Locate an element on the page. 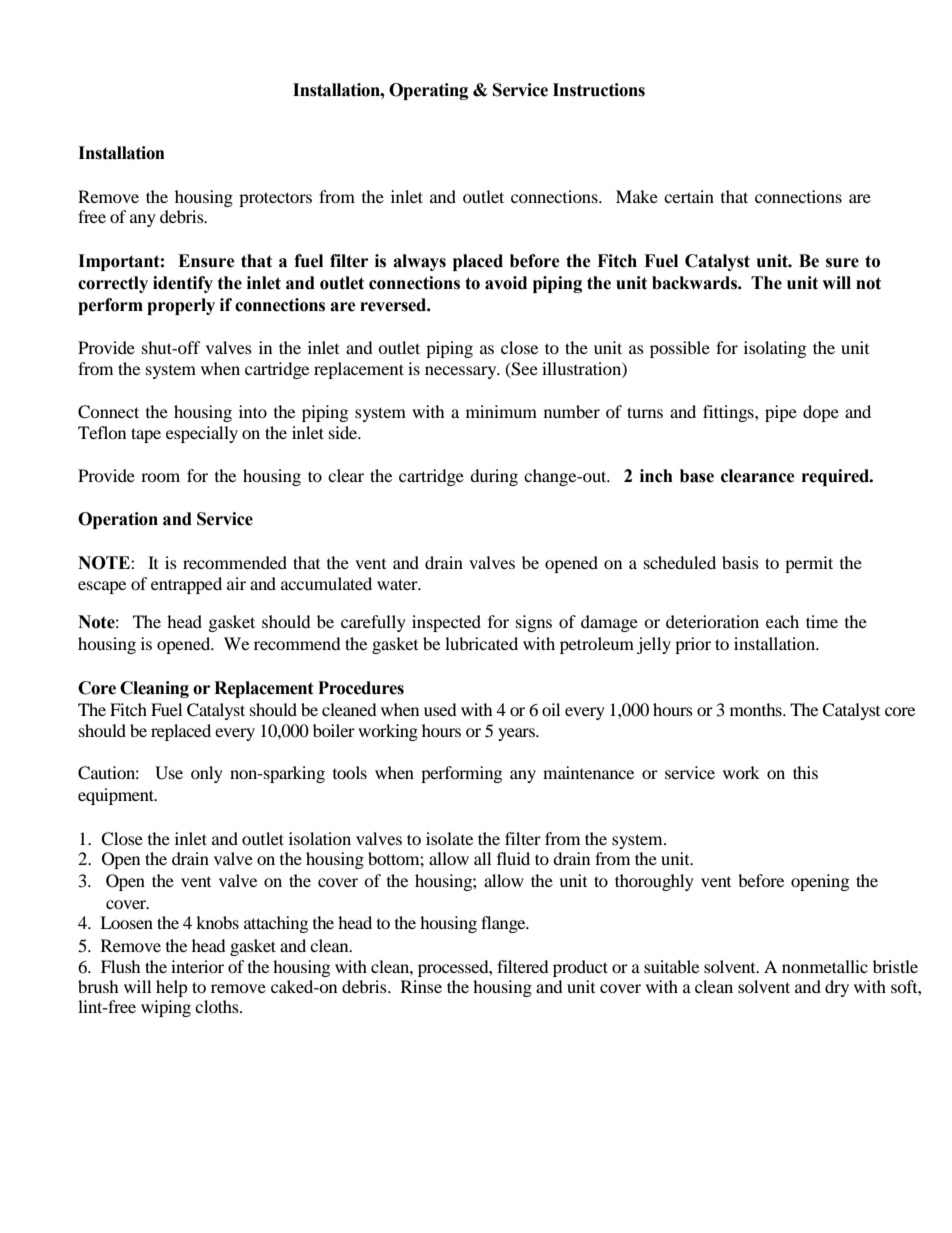 The height and width of the page is (1233, 952). help is located at coordinates (172, 988).
